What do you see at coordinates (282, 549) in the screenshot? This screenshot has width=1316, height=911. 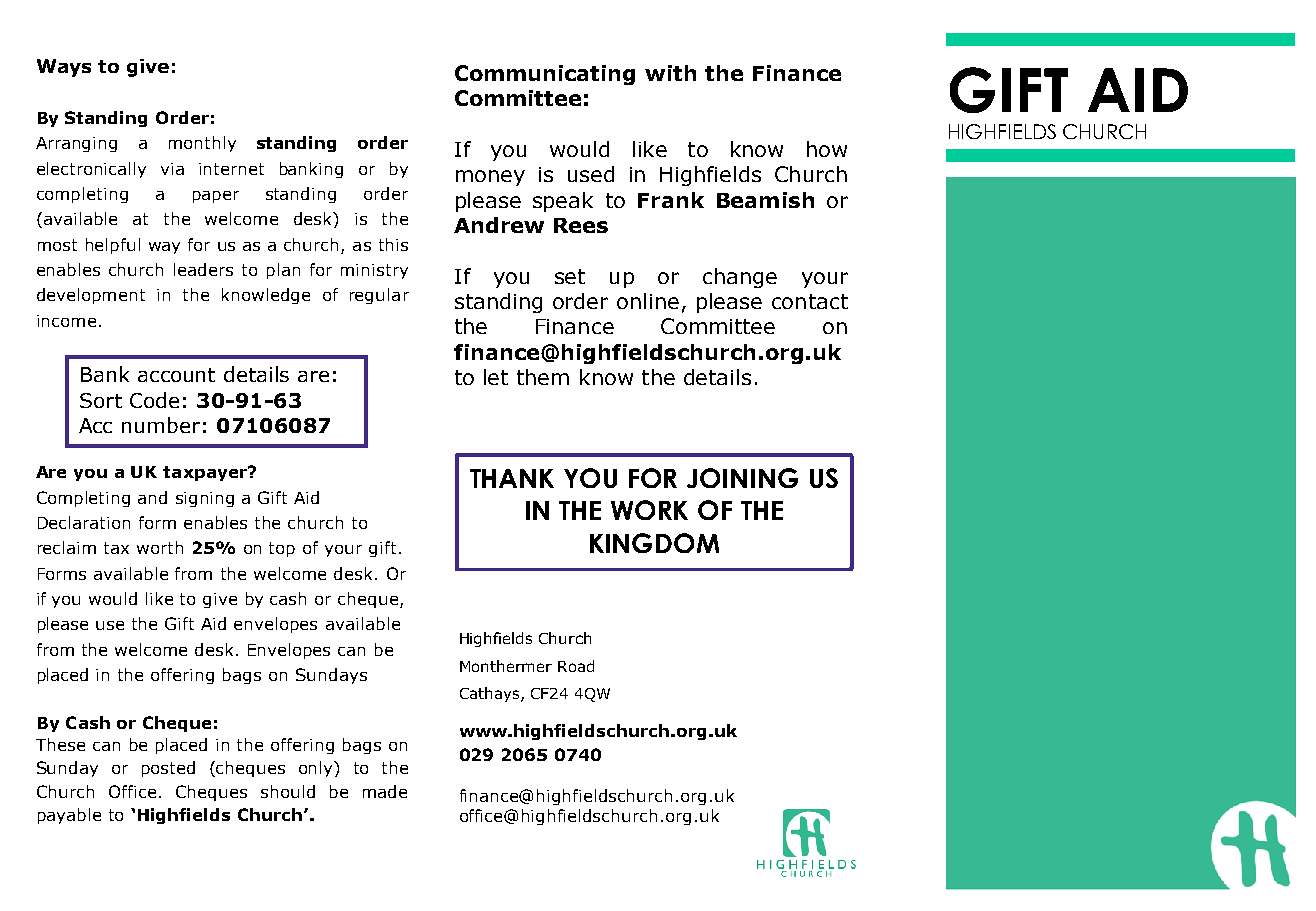 I see `top` at bounding box center [282, 549].
